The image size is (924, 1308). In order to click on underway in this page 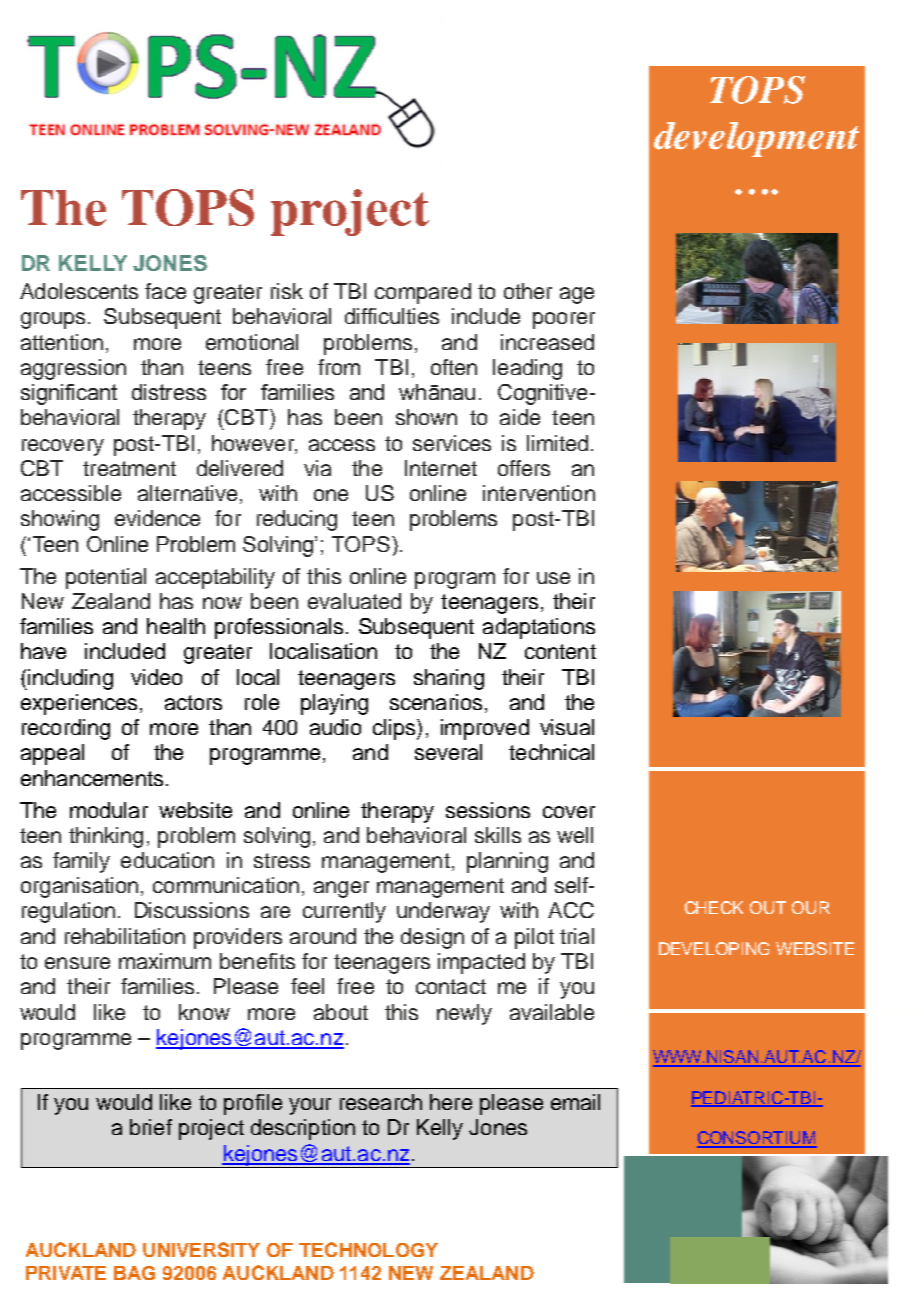, I will do `click(443, 912)`.
